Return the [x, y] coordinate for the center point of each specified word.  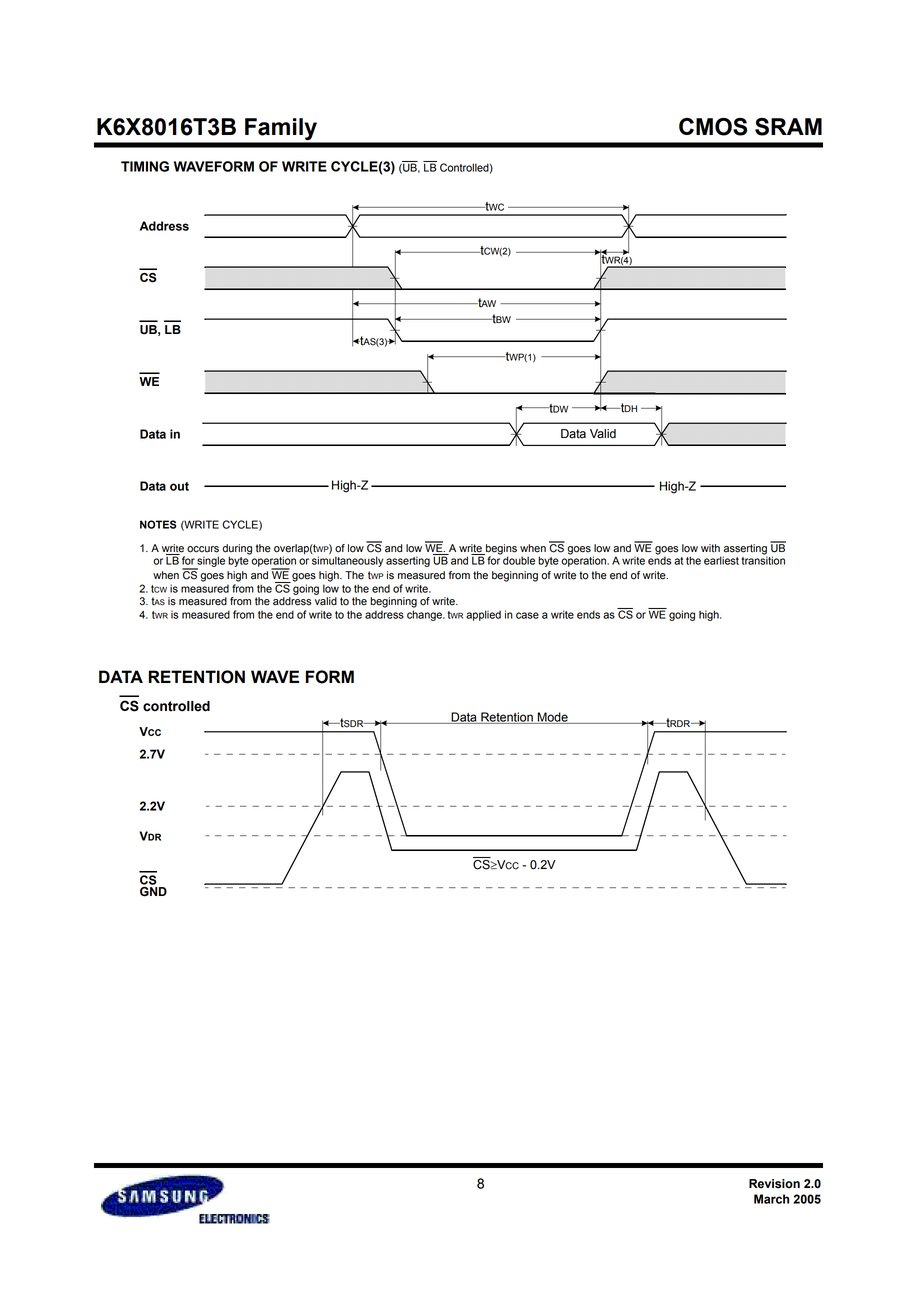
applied [483, 615]
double [519, 560]
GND [153, 892]
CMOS [713, 127]
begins [500, 550]
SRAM [788, 127]
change [425, 615]
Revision [774, 1184]
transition [763, 559]
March [771, 1199]
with [710, 548]
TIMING [145, 166]
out [179, 486]
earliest [721, 560]
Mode [553, 718]
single [210, 562]
